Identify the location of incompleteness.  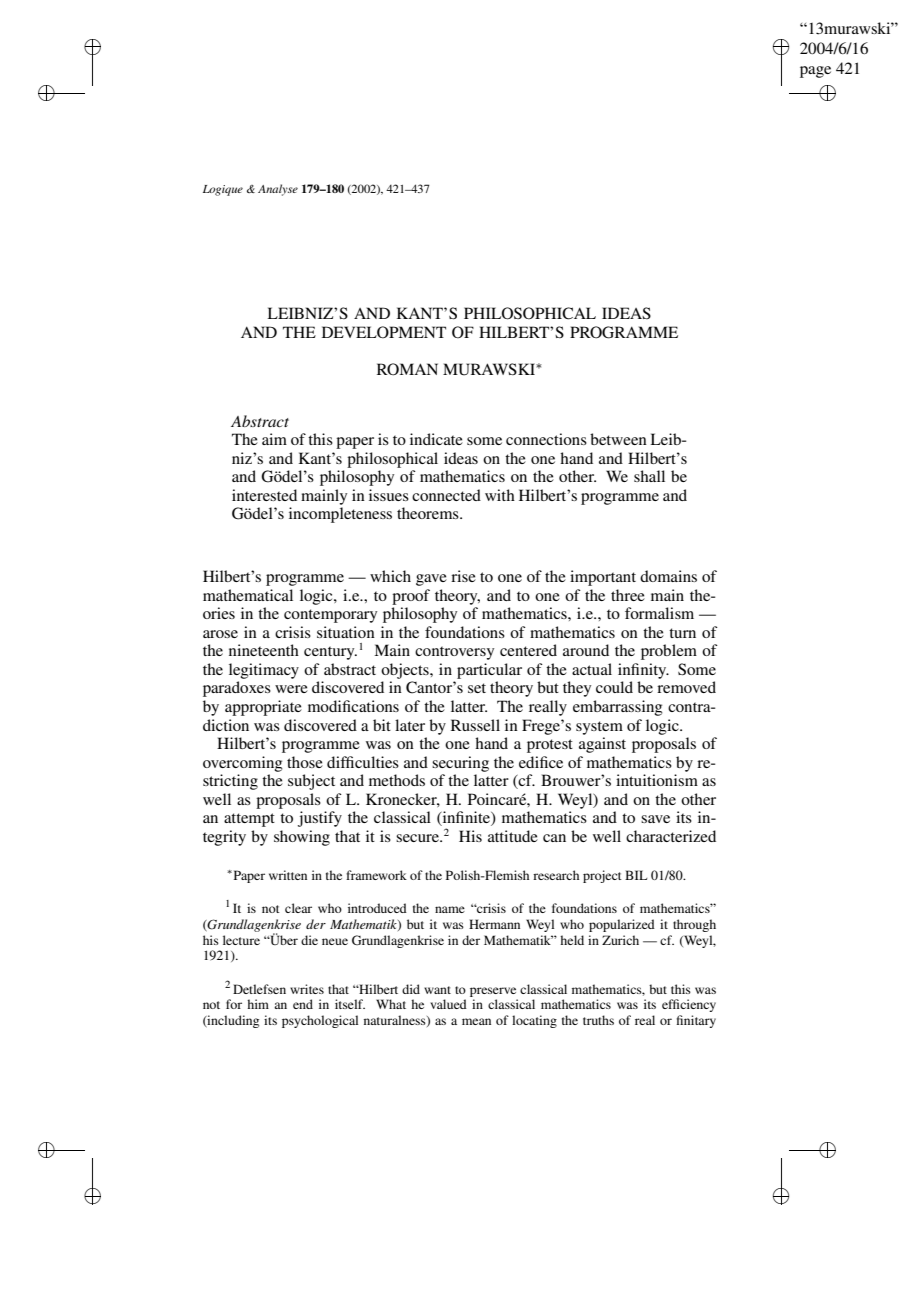
(340, 515).
